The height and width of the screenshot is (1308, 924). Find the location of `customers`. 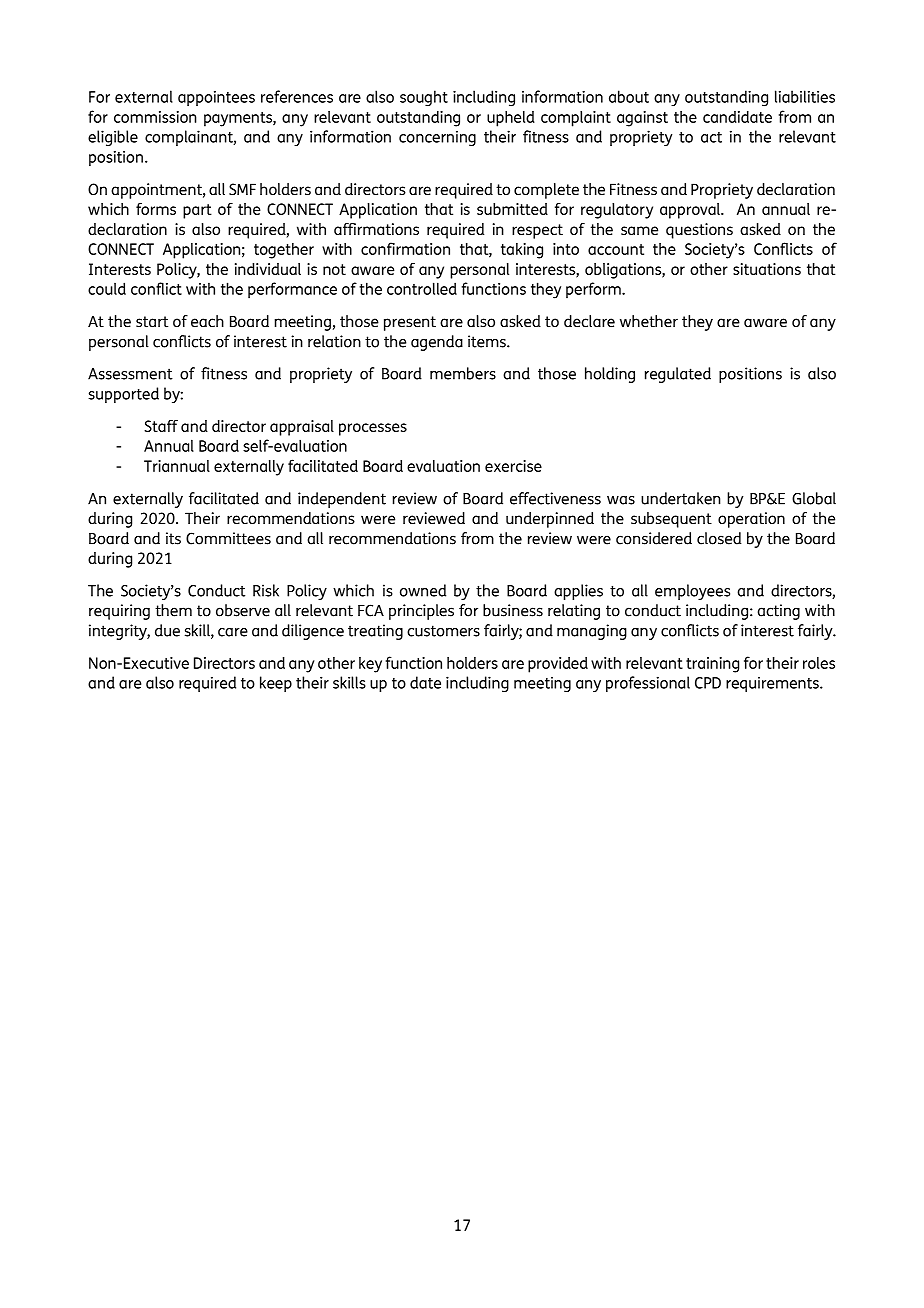

customers is located at coordinates (443, 631).
